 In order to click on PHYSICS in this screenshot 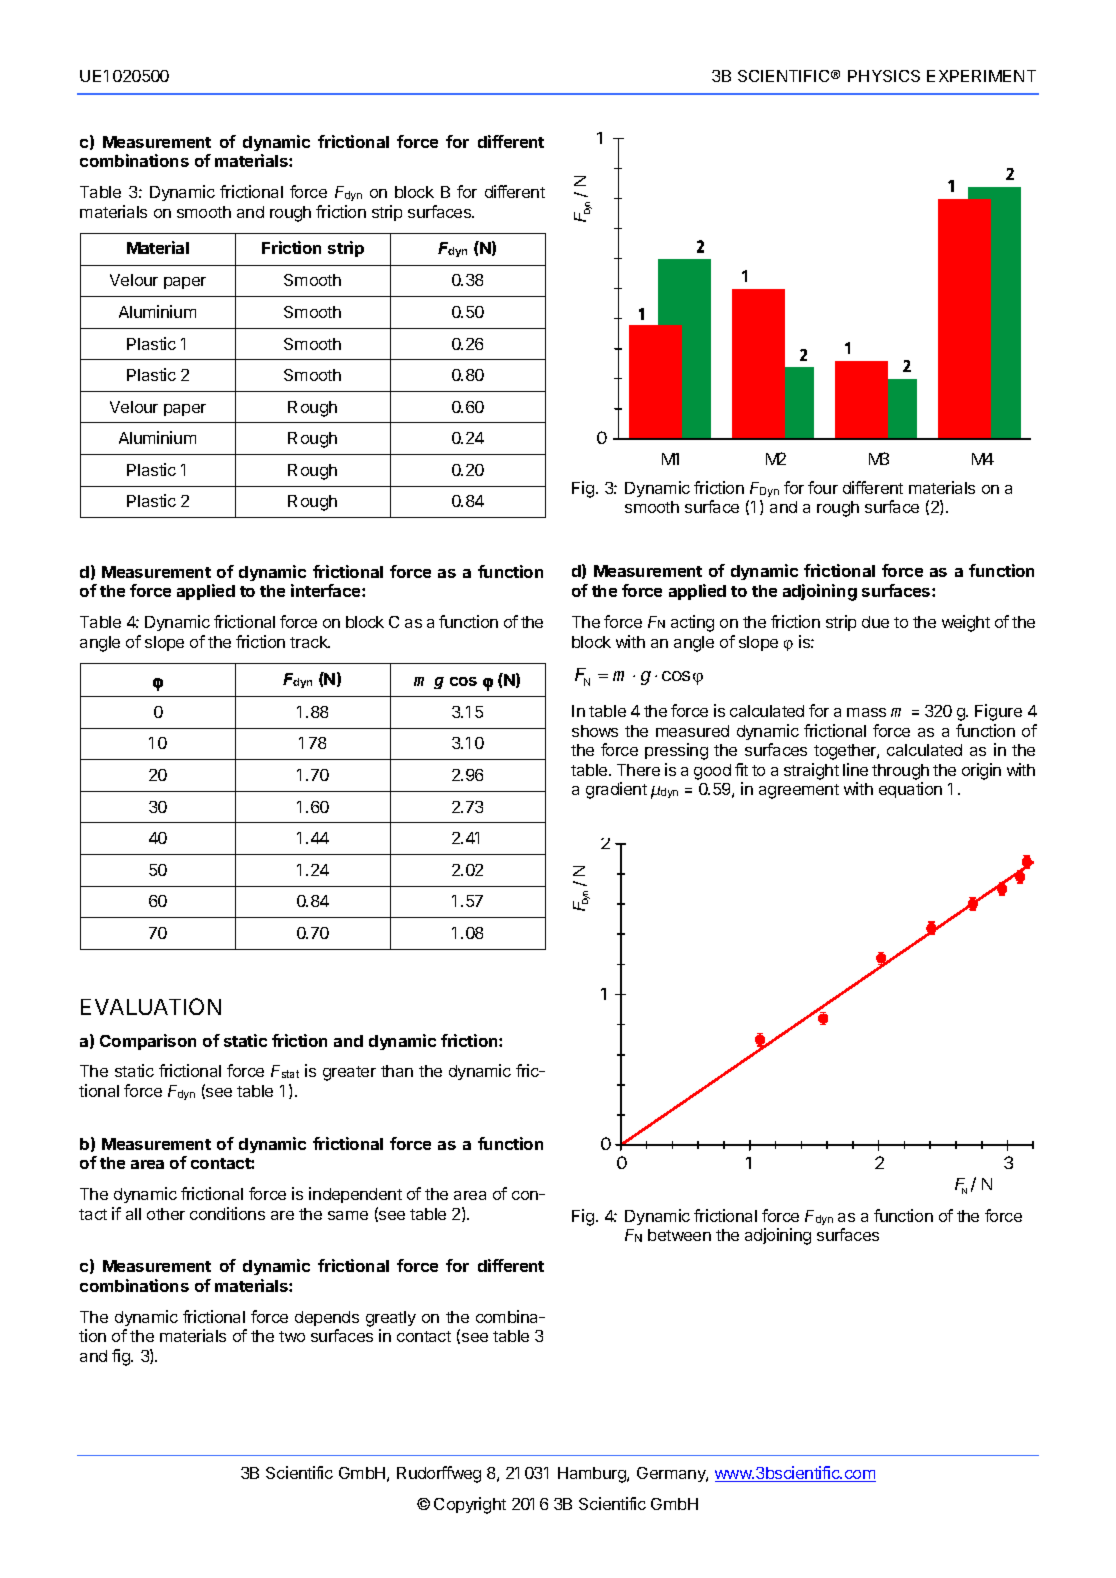, I will do `click(884, 76)`.
